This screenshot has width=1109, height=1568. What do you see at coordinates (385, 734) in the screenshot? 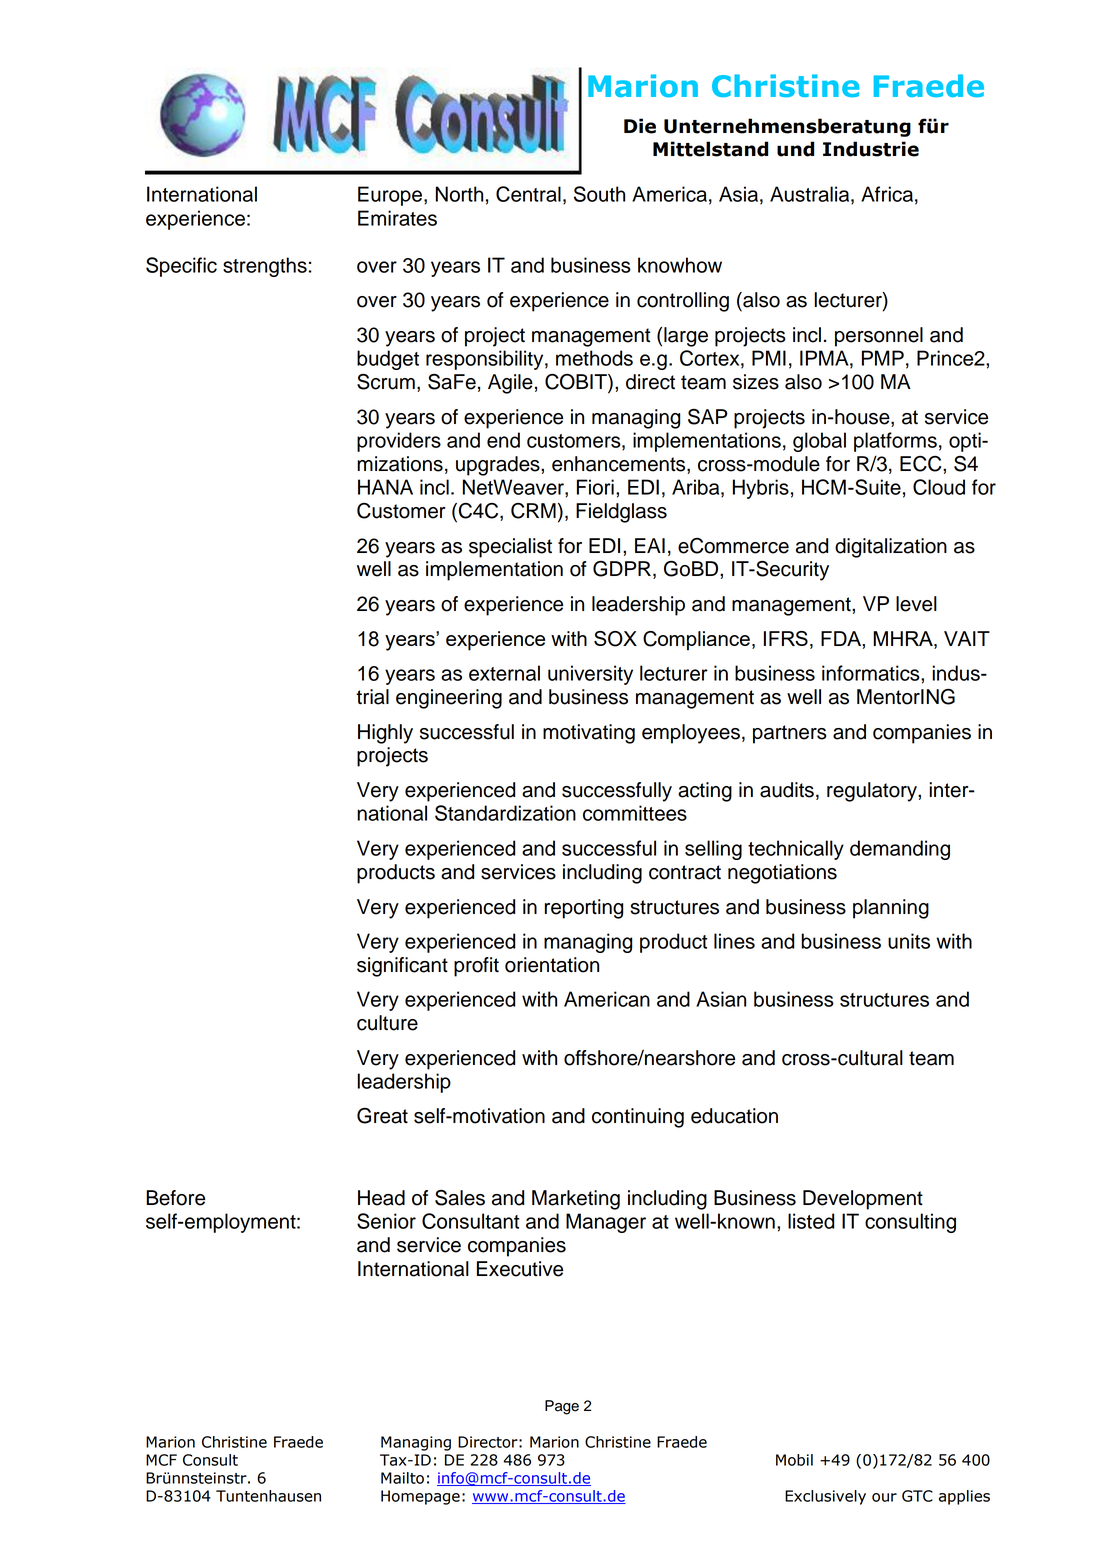
I see `Highly` at bounding box center [385, 734].
